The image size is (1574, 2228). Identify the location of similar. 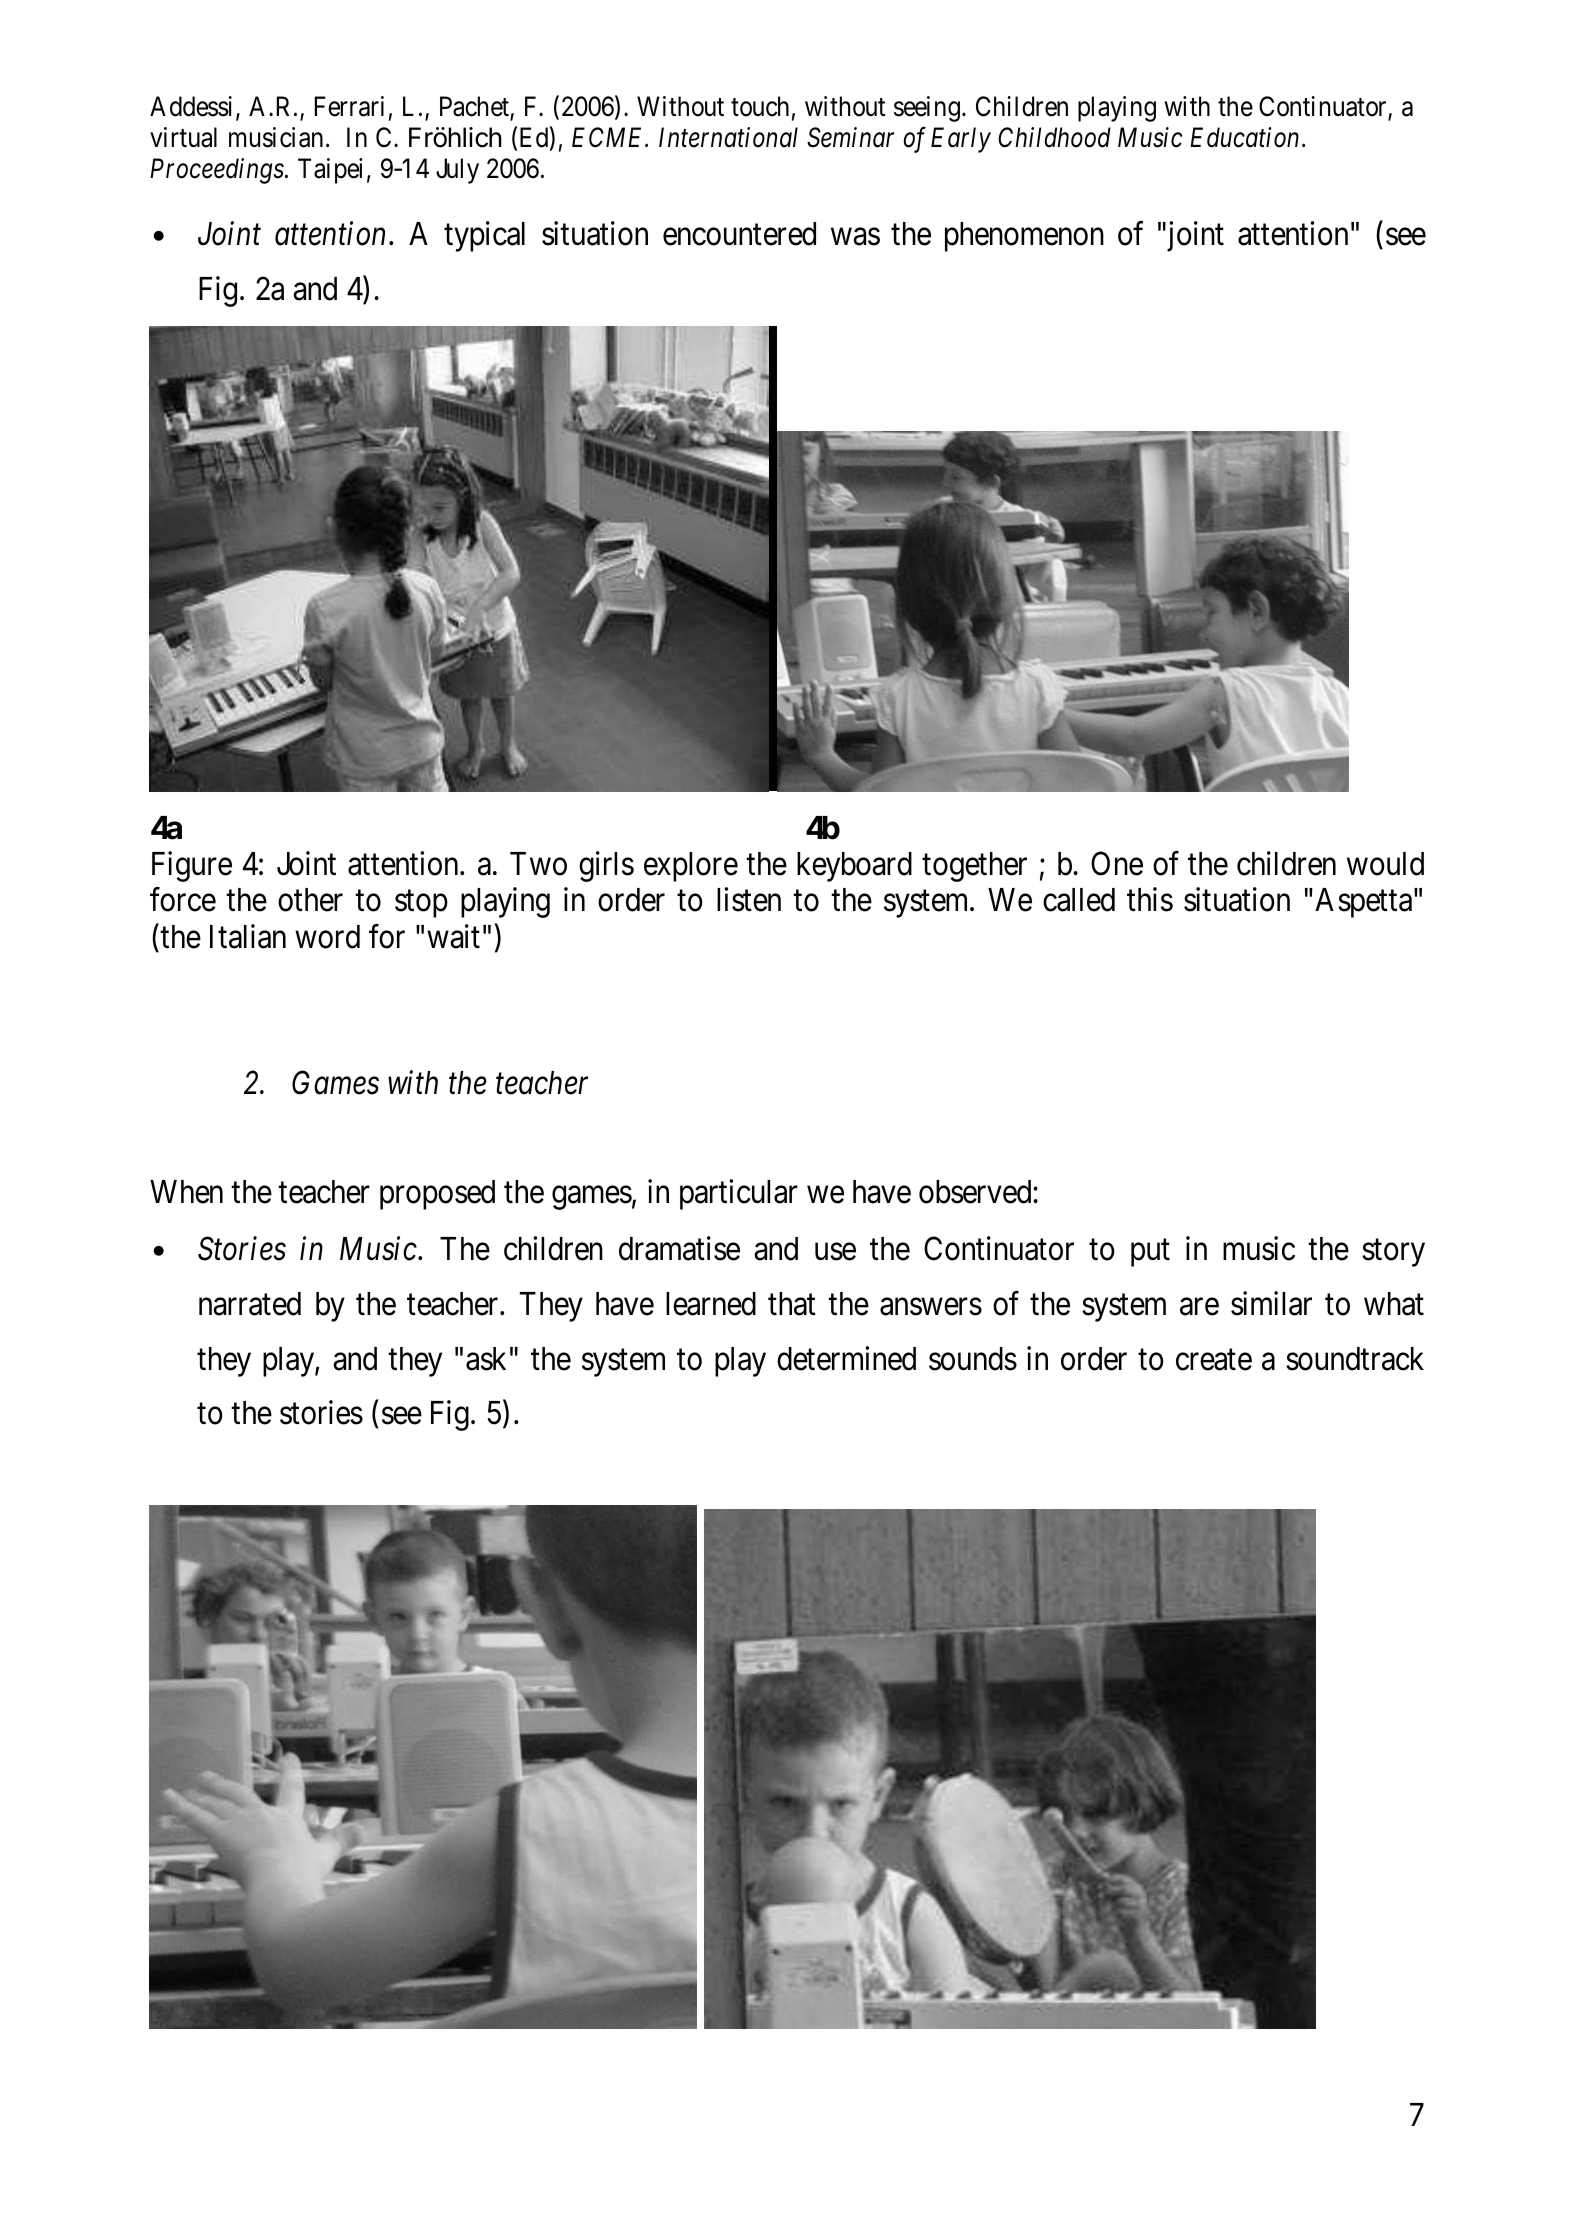
(1271, 1304).
